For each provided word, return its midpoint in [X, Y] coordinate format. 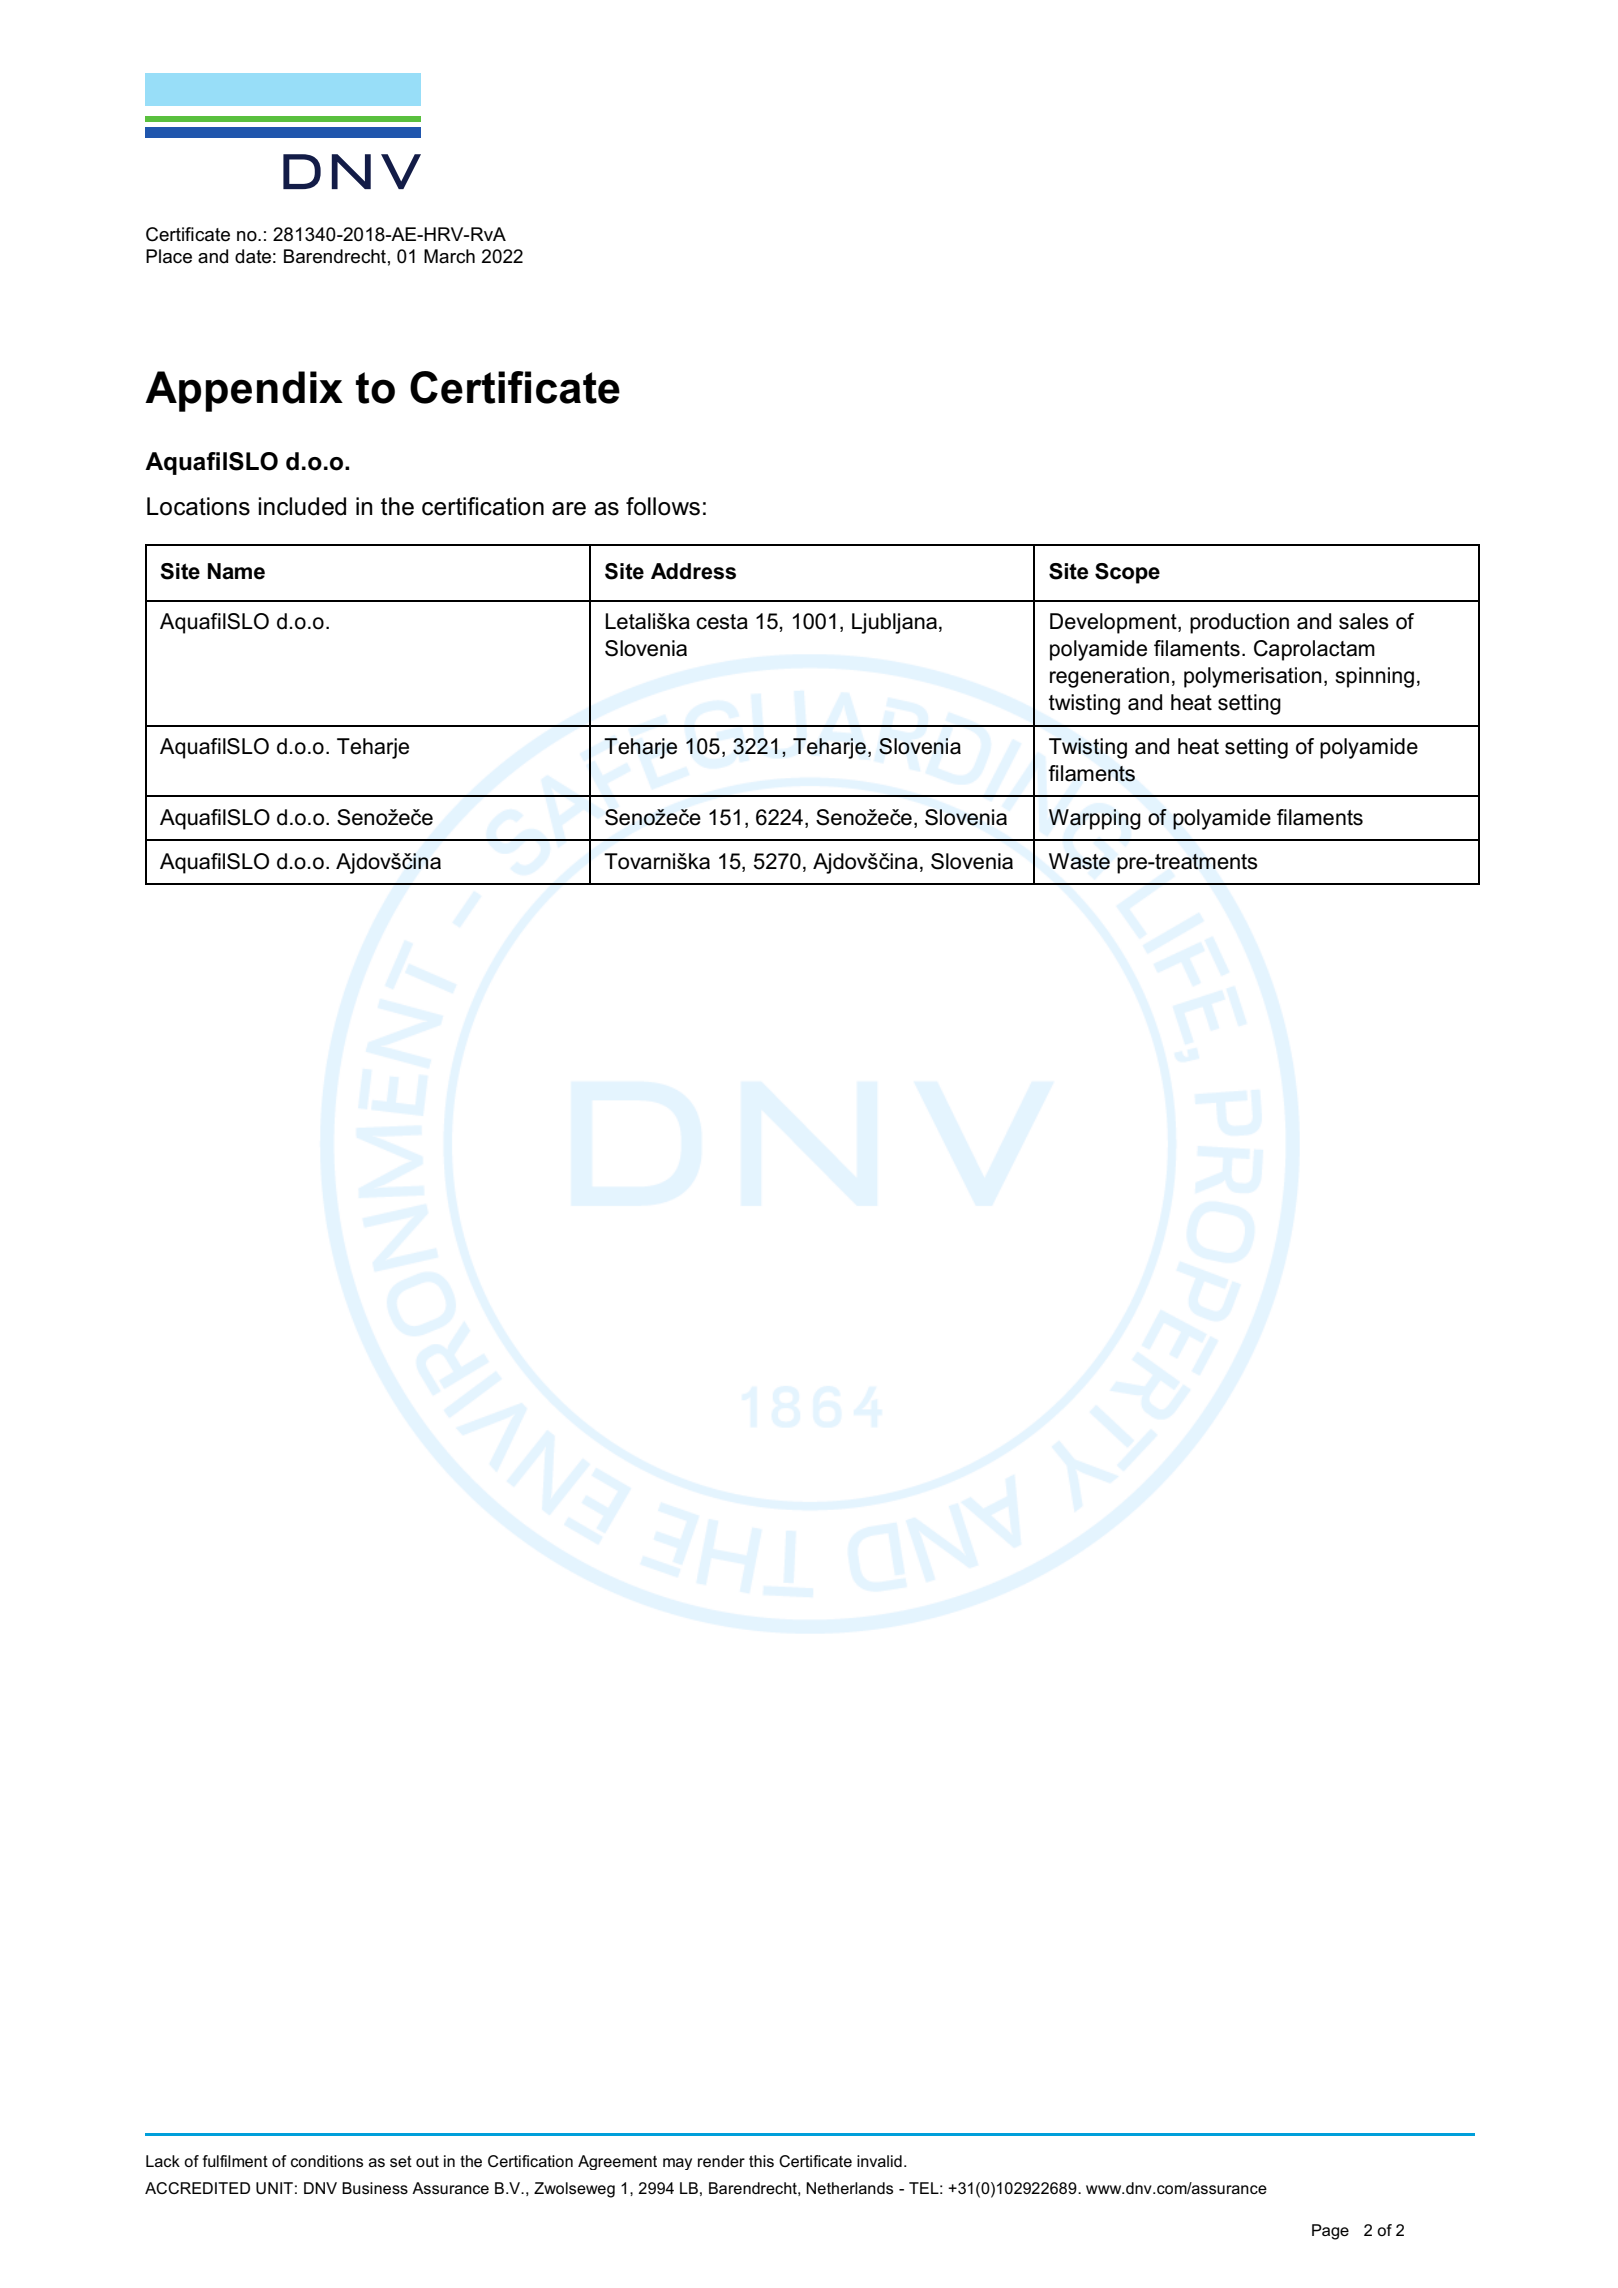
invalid [879, 2161]
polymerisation [1253, 677]
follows [663, 506]
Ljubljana [896, 623]
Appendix [244, 391]
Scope [1127, 573]
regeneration [1109, 677]
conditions [327, 2161]
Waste [1079, 861]
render [721, 2161]
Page [1330, 2232]
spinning [1374, 677]
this [761, 2161]
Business [375, 2188]
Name [236, 571]
